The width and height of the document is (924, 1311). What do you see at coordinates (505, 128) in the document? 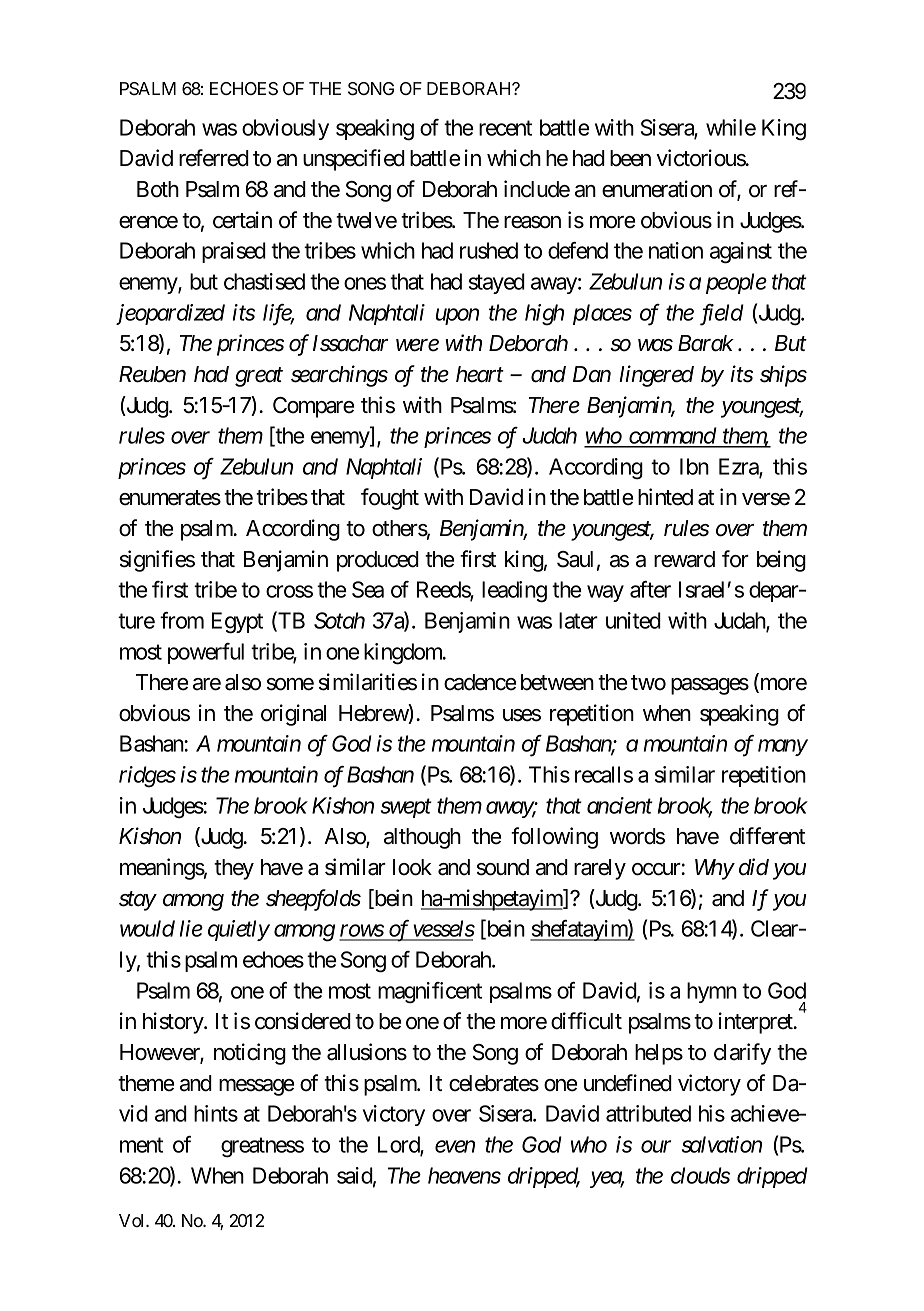
I see `recent` at bounding box center [505, 128].
